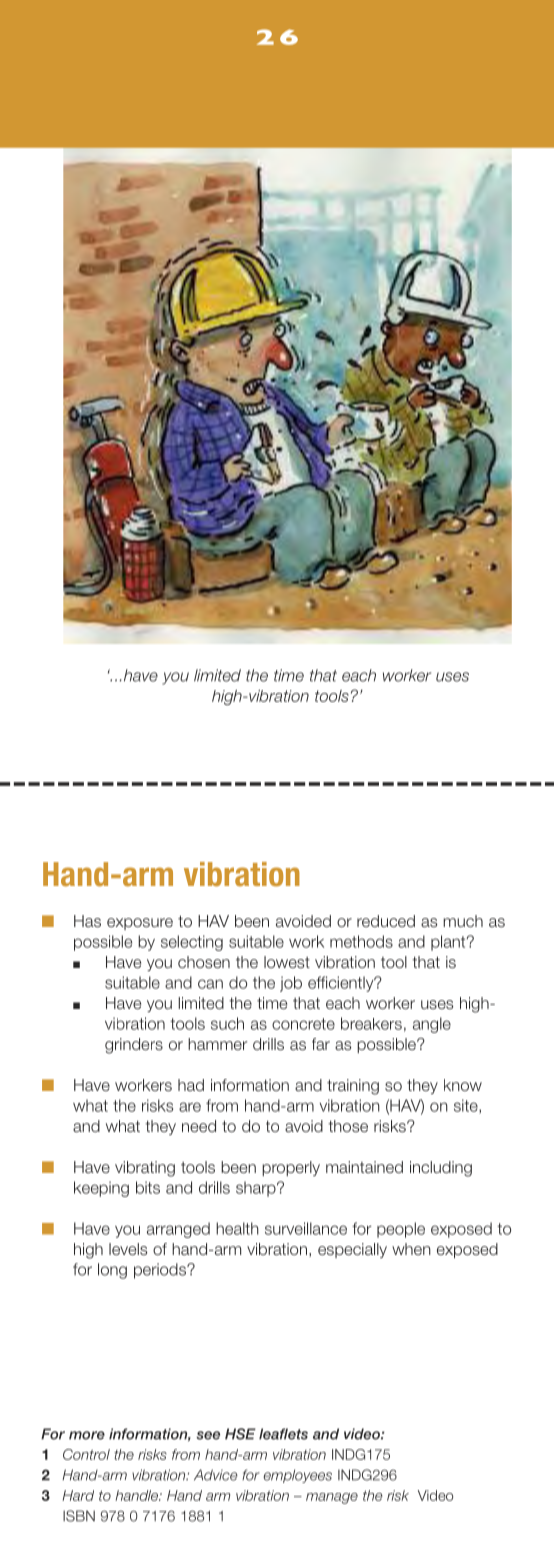  What do you see at coordinates (240, 1434) in the page?
I see `HSE` at bounding box center [240, 1434].
